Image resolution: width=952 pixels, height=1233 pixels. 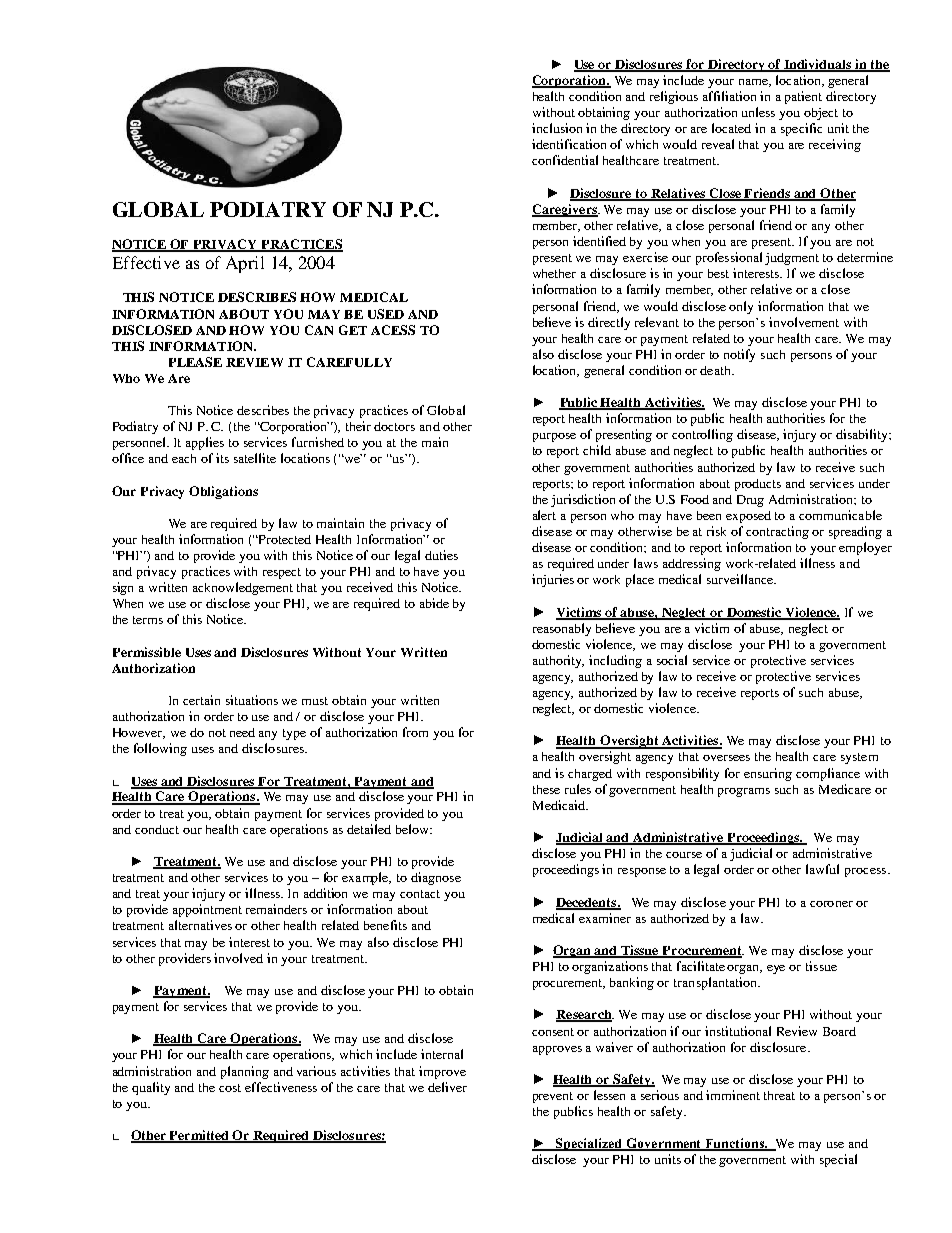 I want to click on April, so click(x=245, y=264).
